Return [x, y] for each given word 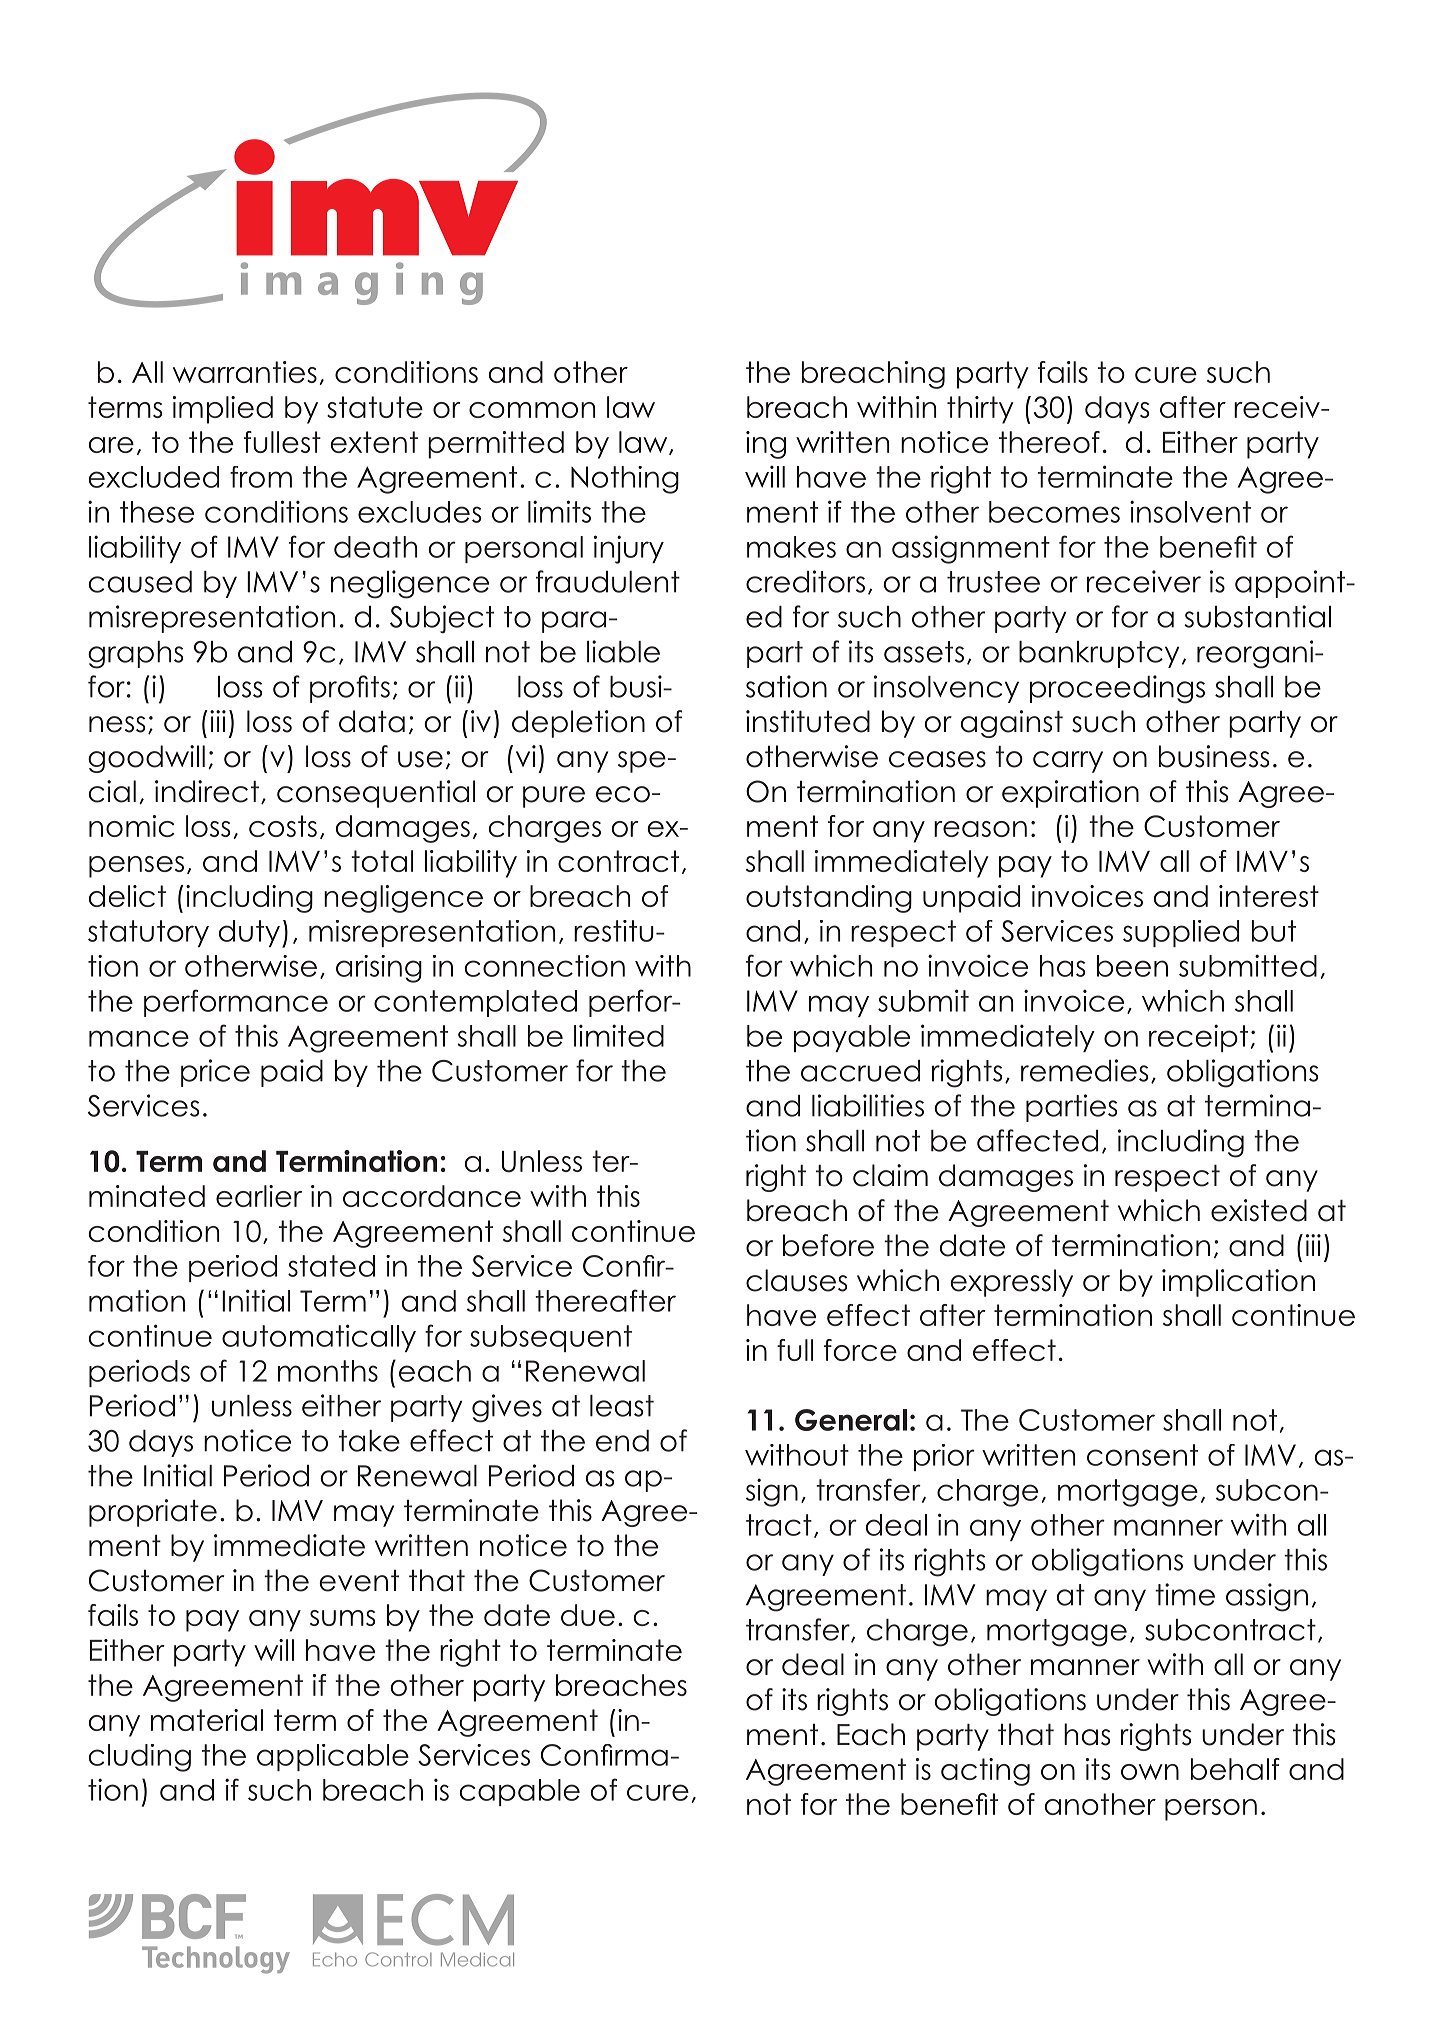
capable [519, 1792]
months [328, 1371]
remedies [1084, 1070]
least [622, 1406]
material [207, 1720]
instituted [808, 721]
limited [619, 1035]
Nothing [625, 480]
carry [1068, 762]
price [215, 1073]
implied [223, 410]
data [372, 721]
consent [1142, 1455]
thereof [1049, 442]
